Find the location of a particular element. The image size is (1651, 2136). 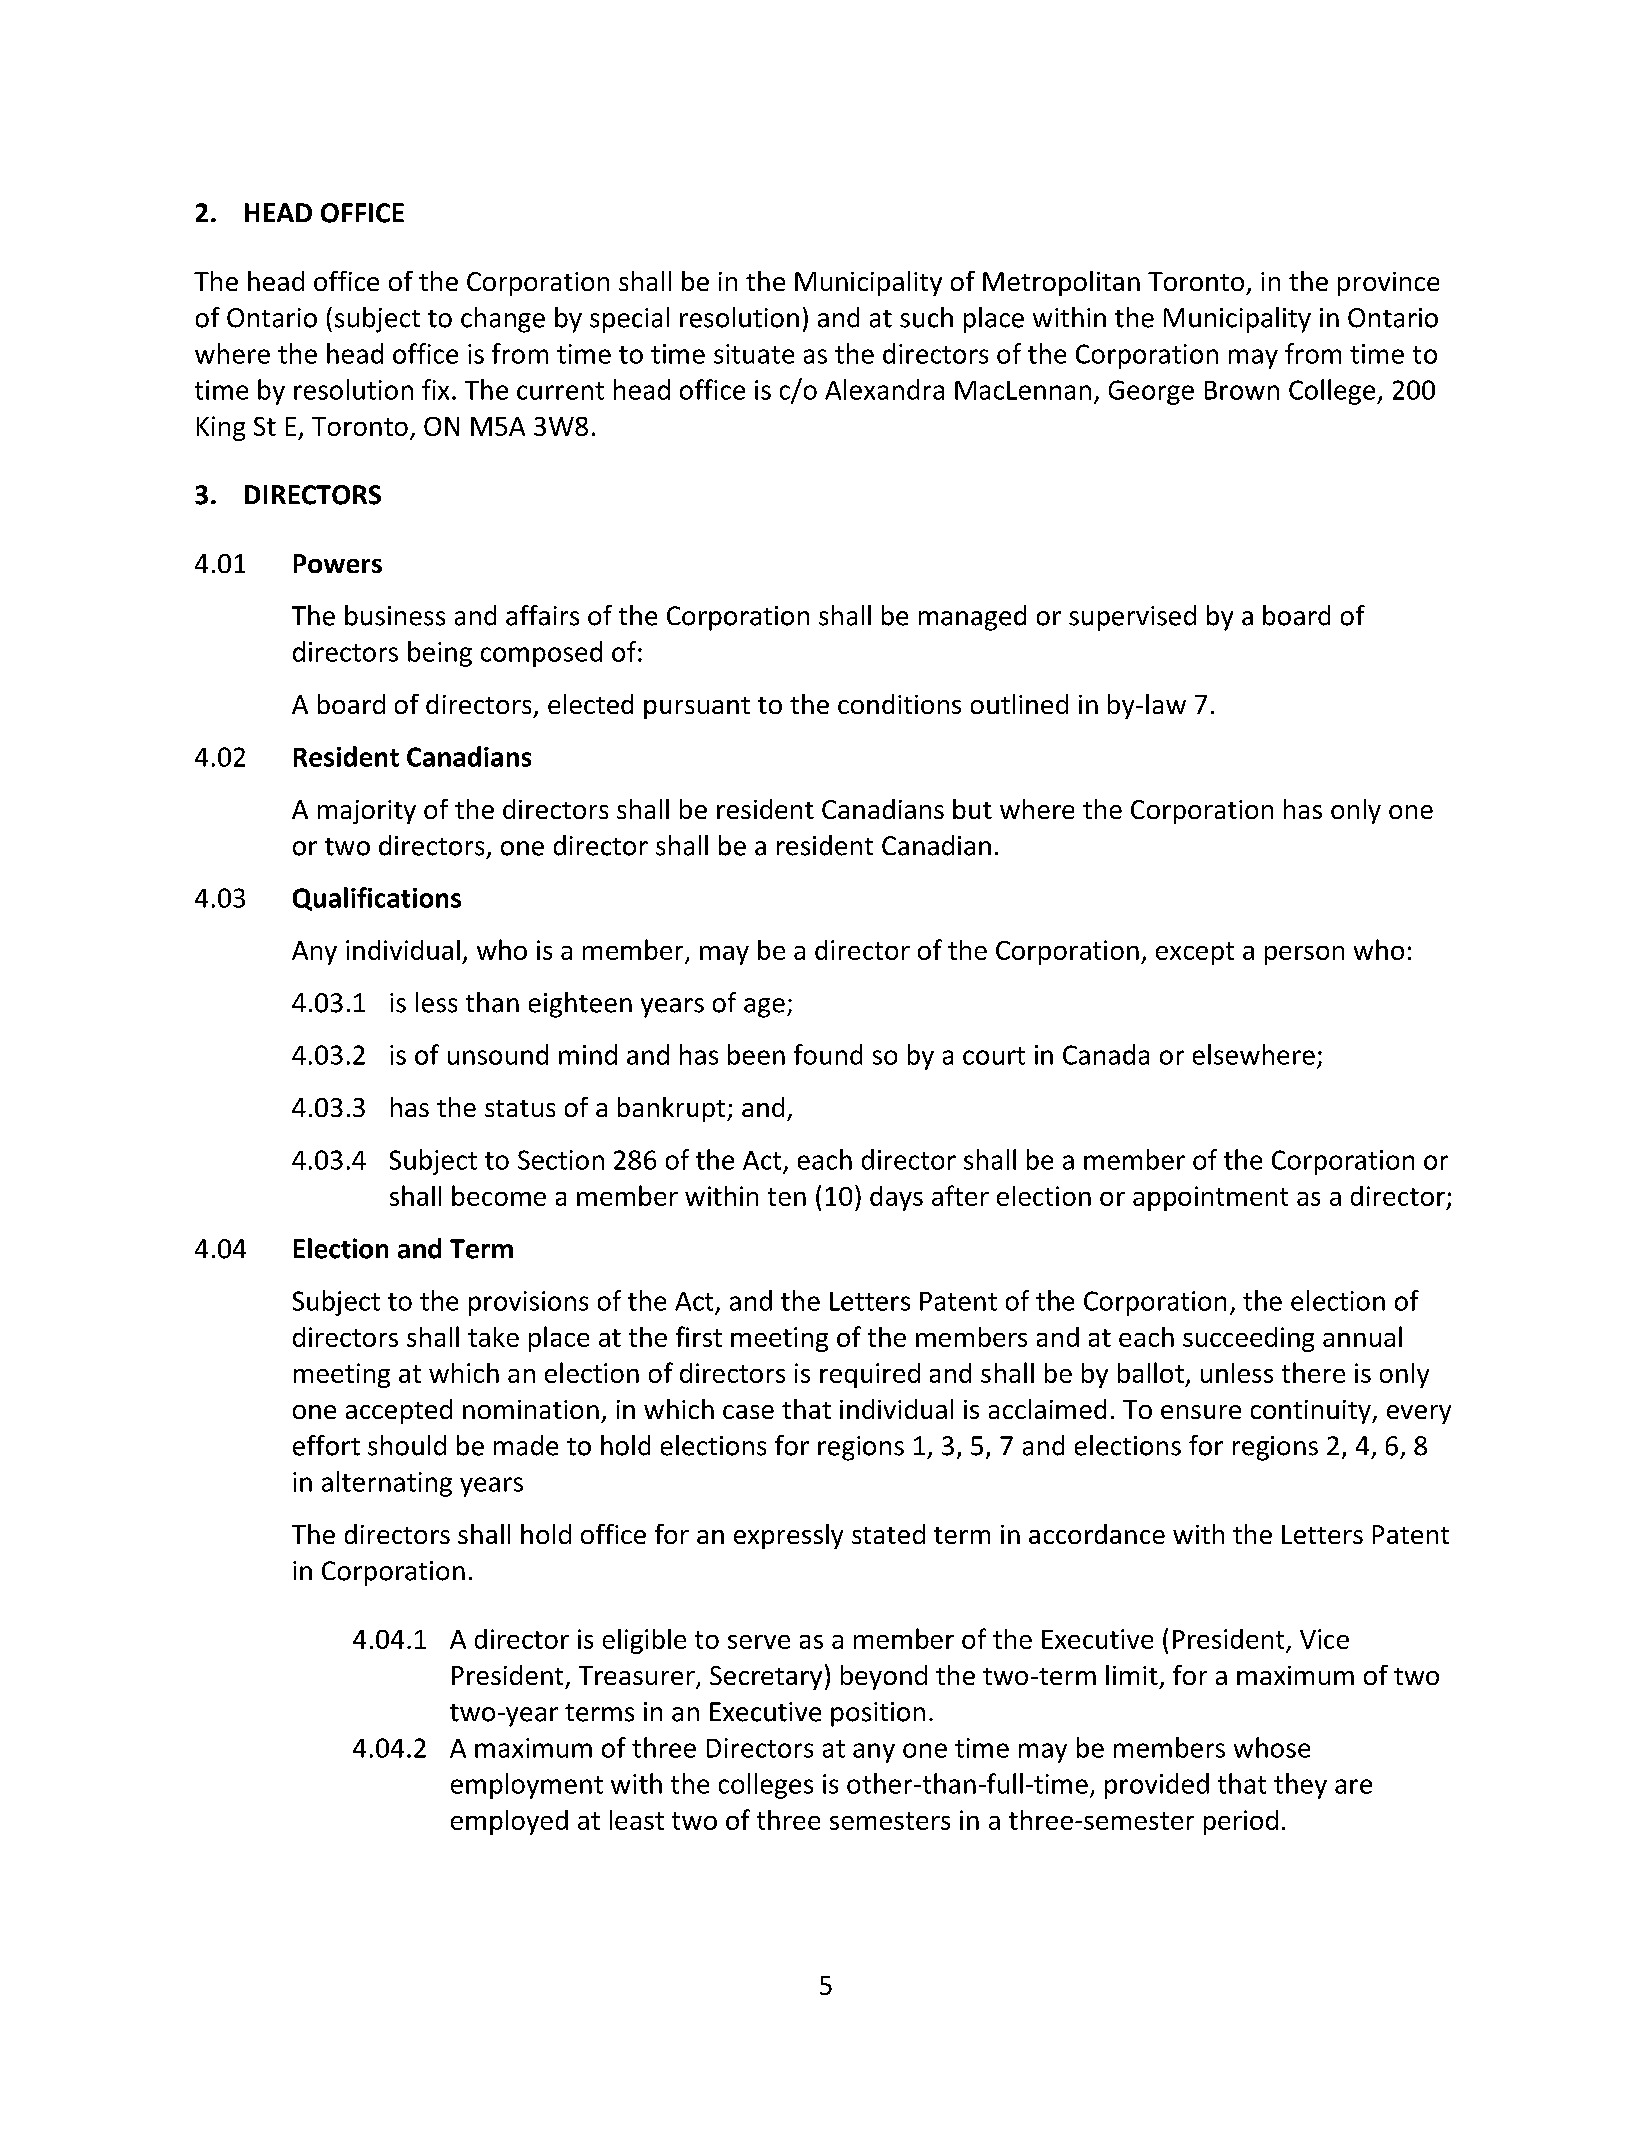

Brown is located at coordinates (1242, 390).
